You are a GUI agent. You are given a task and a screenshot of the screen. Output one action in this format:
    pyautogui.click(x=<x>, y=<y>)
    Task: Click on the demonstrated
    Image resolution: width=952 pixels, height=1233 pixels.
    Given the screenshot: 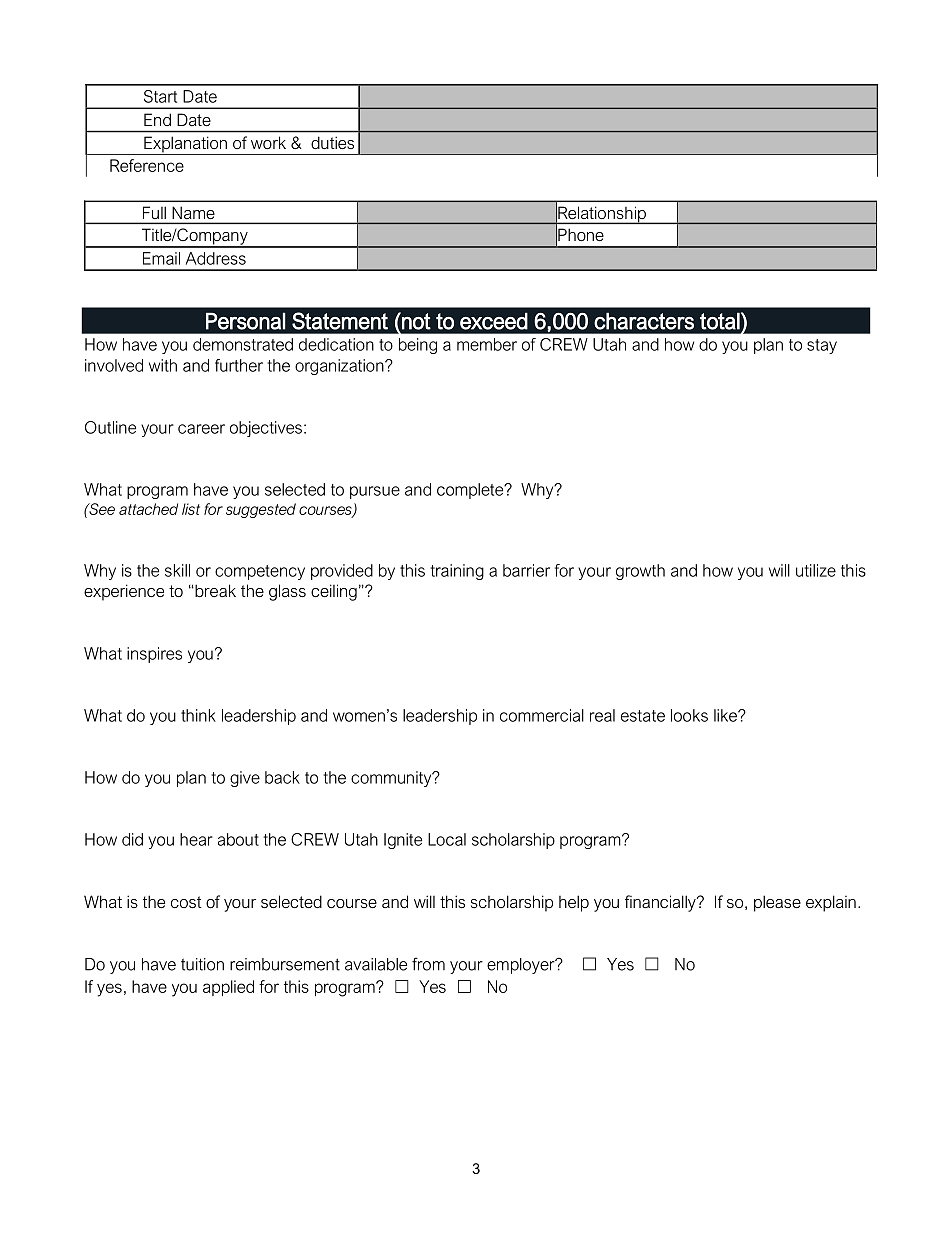 What is the action you would take?
    pyautogui.click(x=243, y=344)
